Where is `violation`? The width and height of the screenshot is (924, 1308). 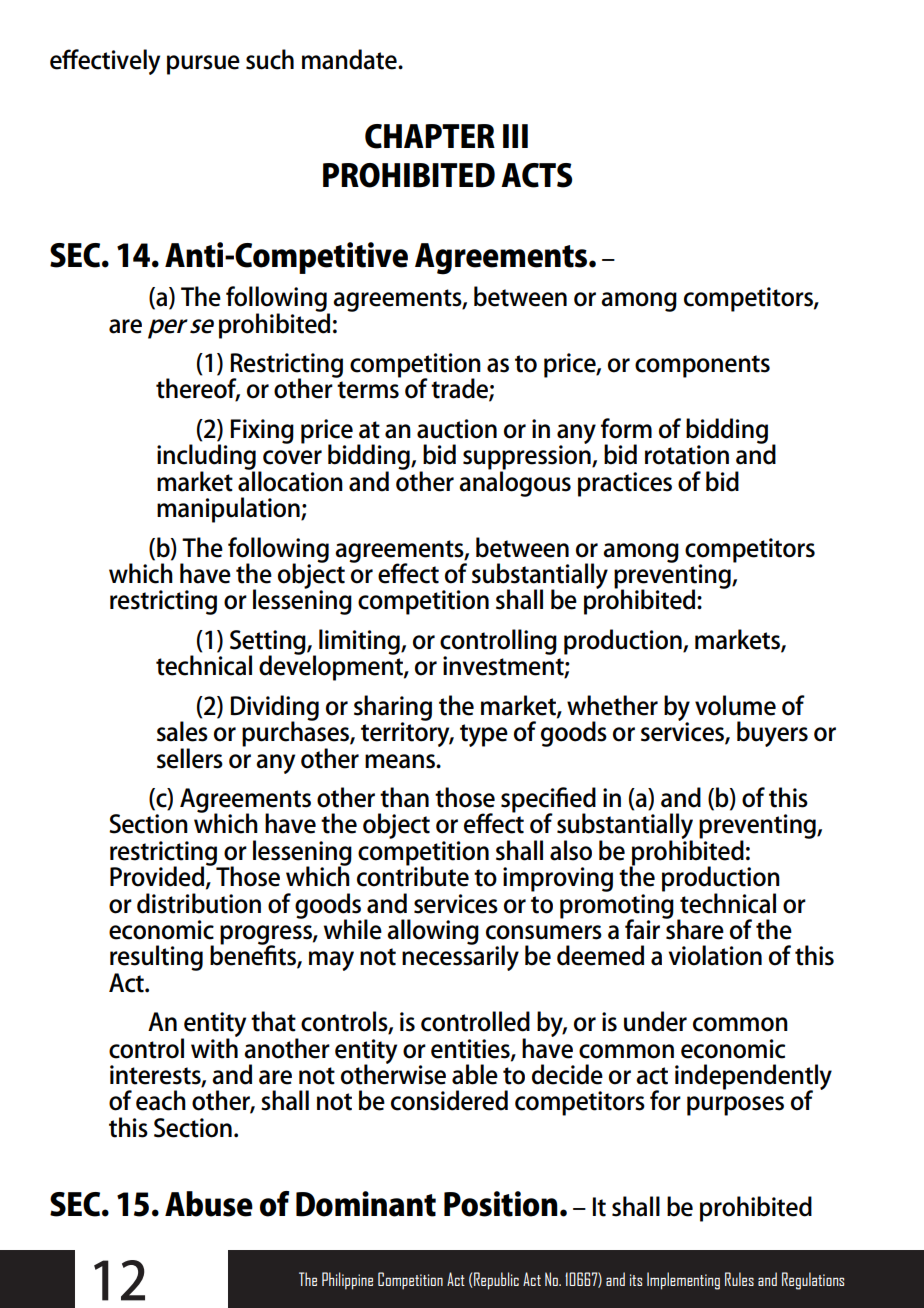
violation is located at coordinates (715, 955).
